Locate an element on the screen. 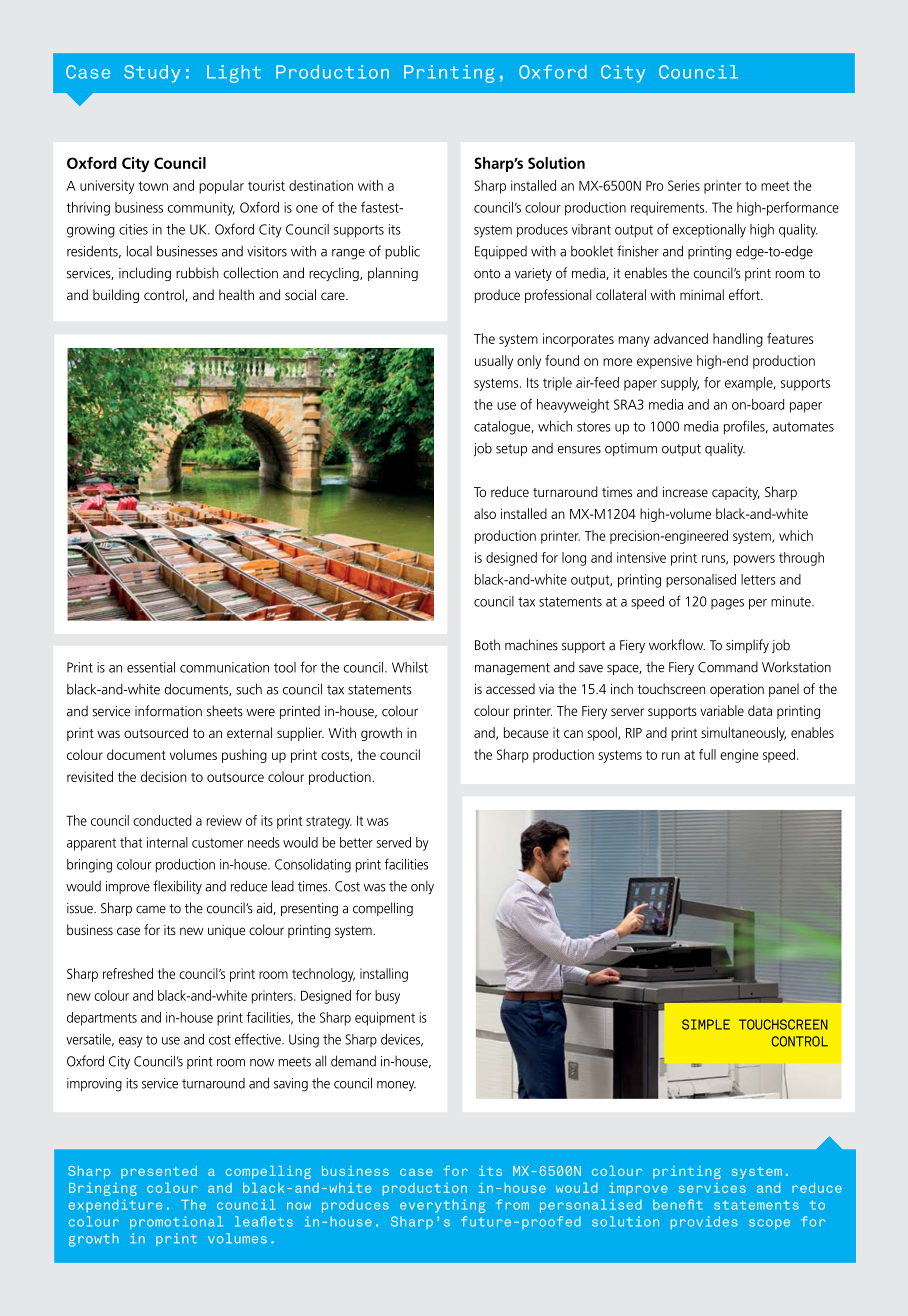  provides is located at coordinates (704, 1222).
